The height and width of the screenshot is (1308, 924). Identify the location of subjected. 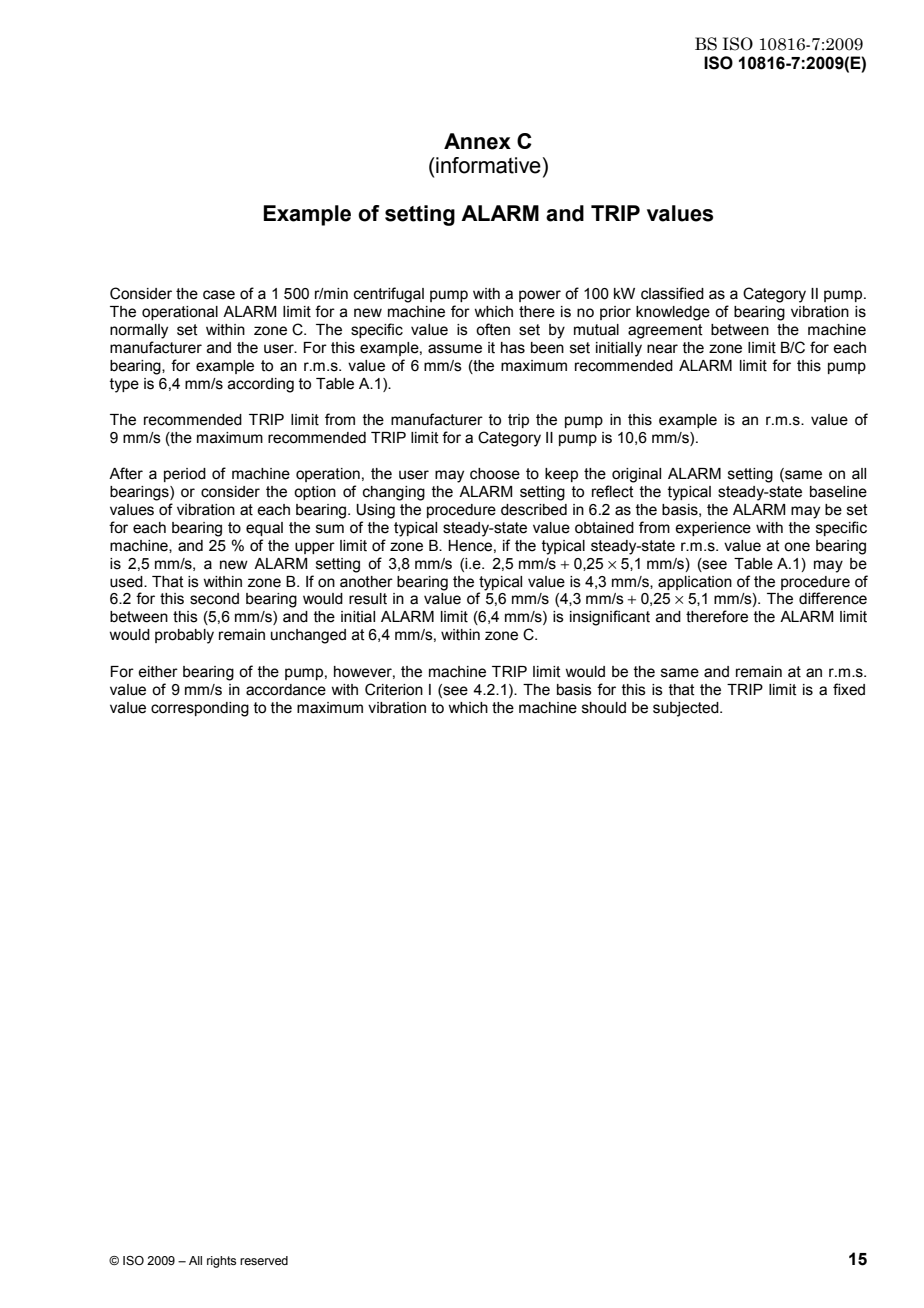
(687, 709).
